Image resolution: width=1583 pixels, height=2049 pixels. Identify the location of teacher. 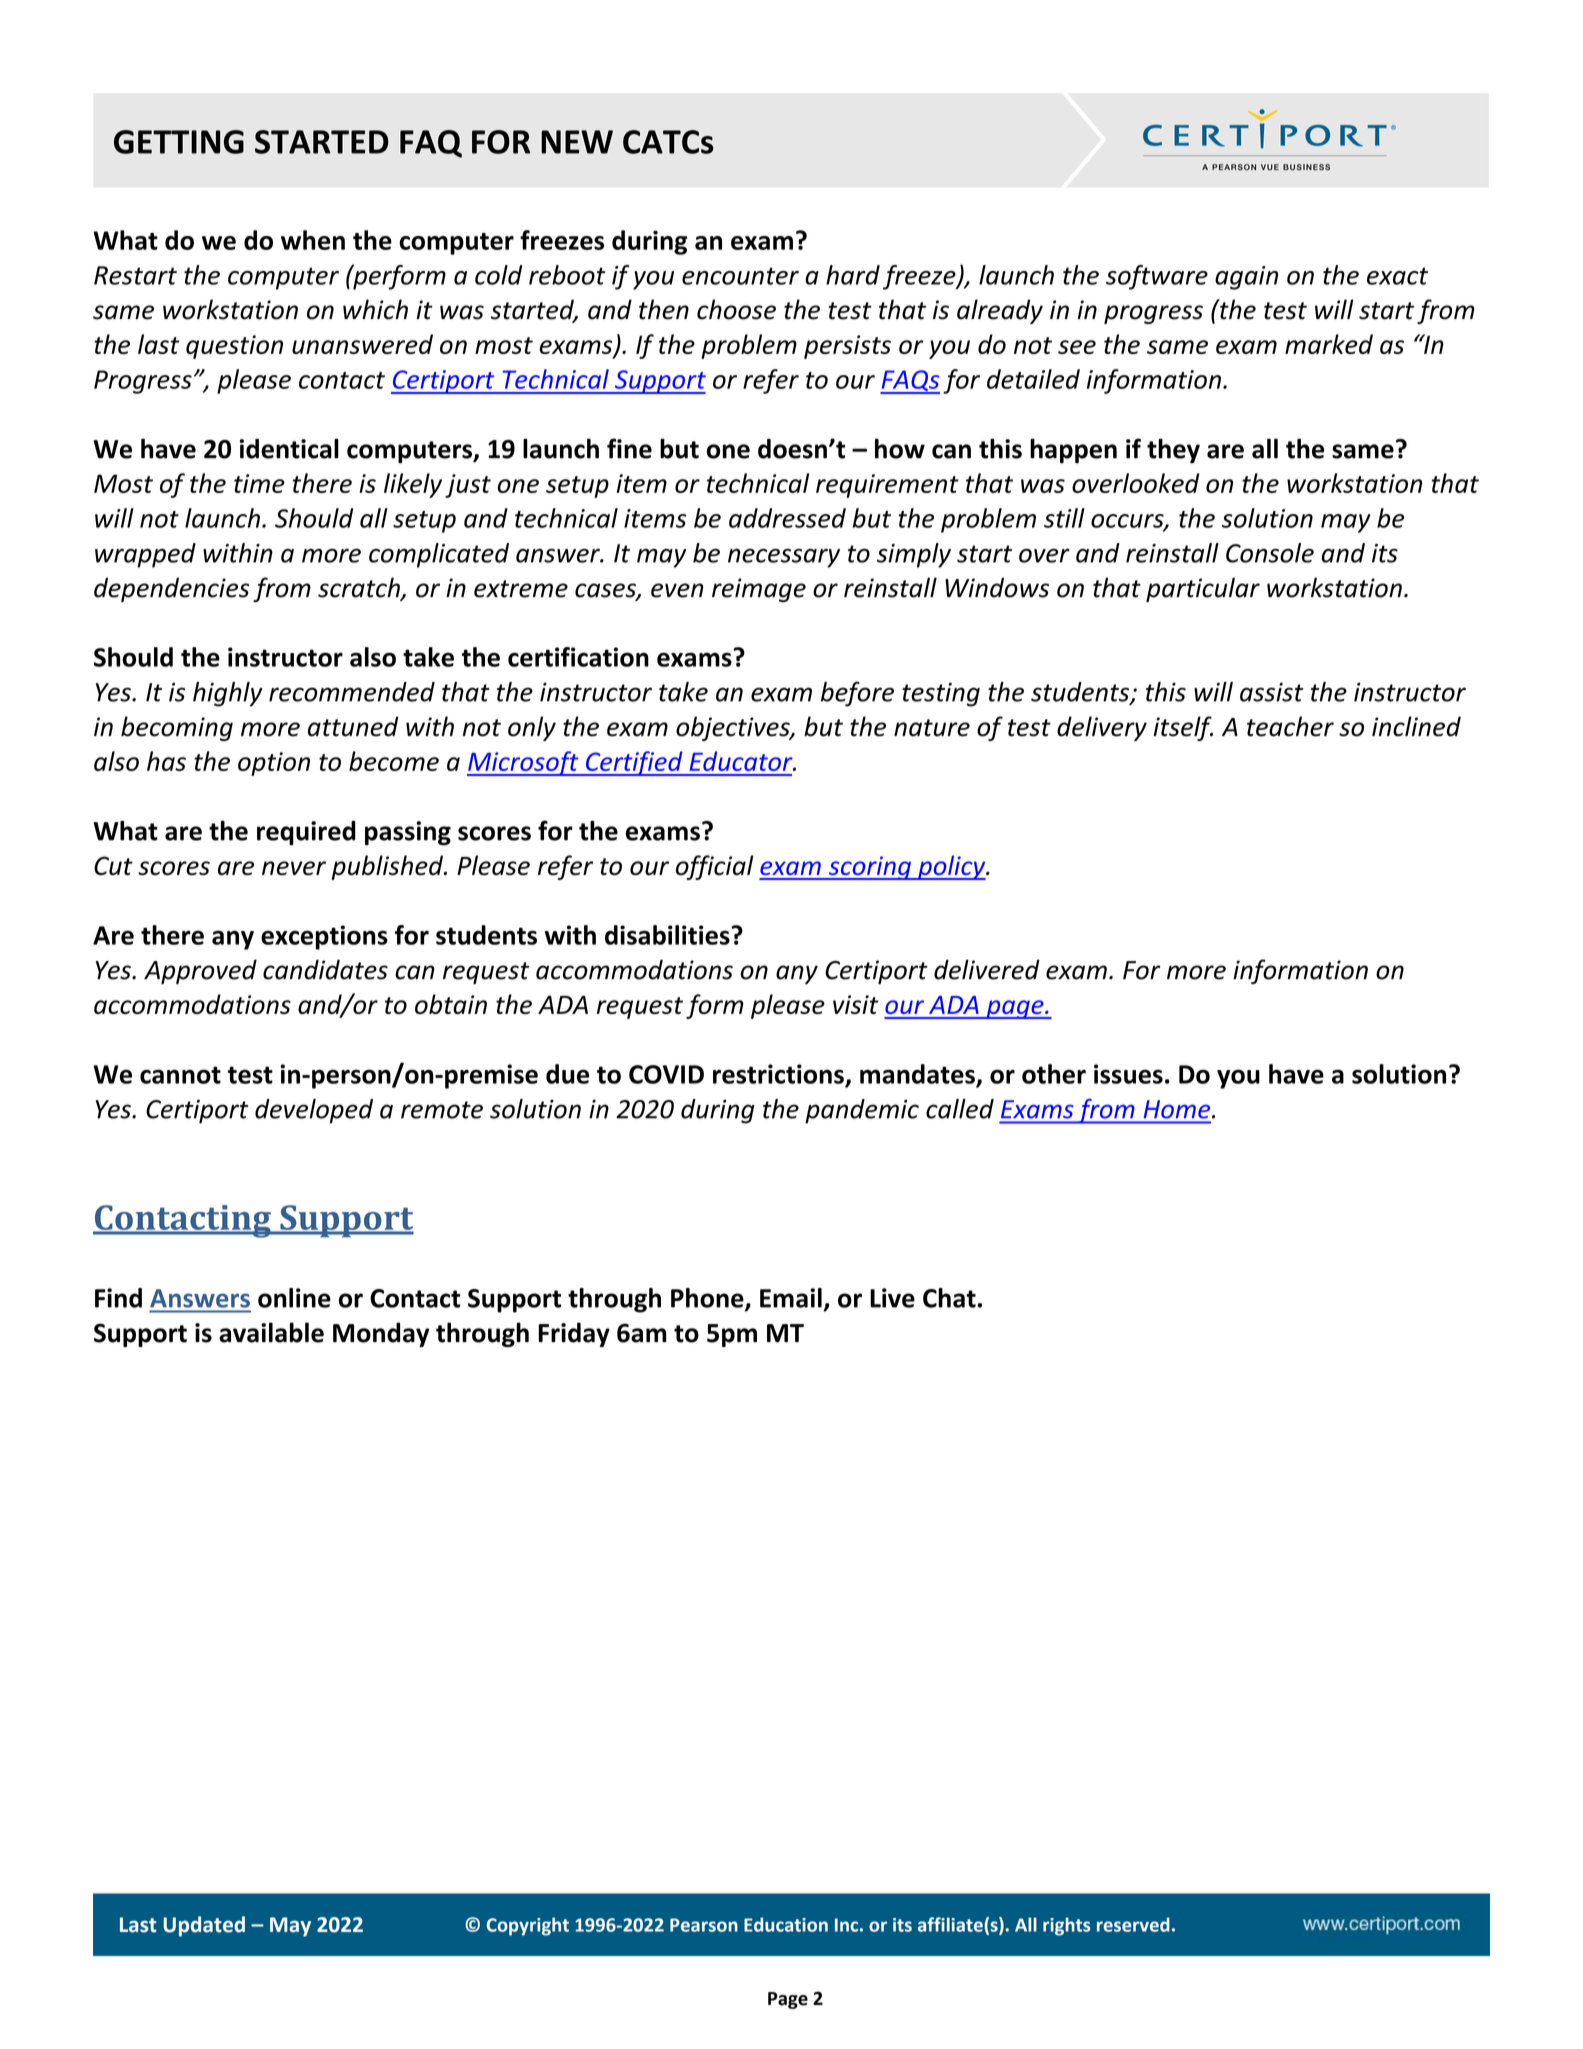
(1290, 726).
